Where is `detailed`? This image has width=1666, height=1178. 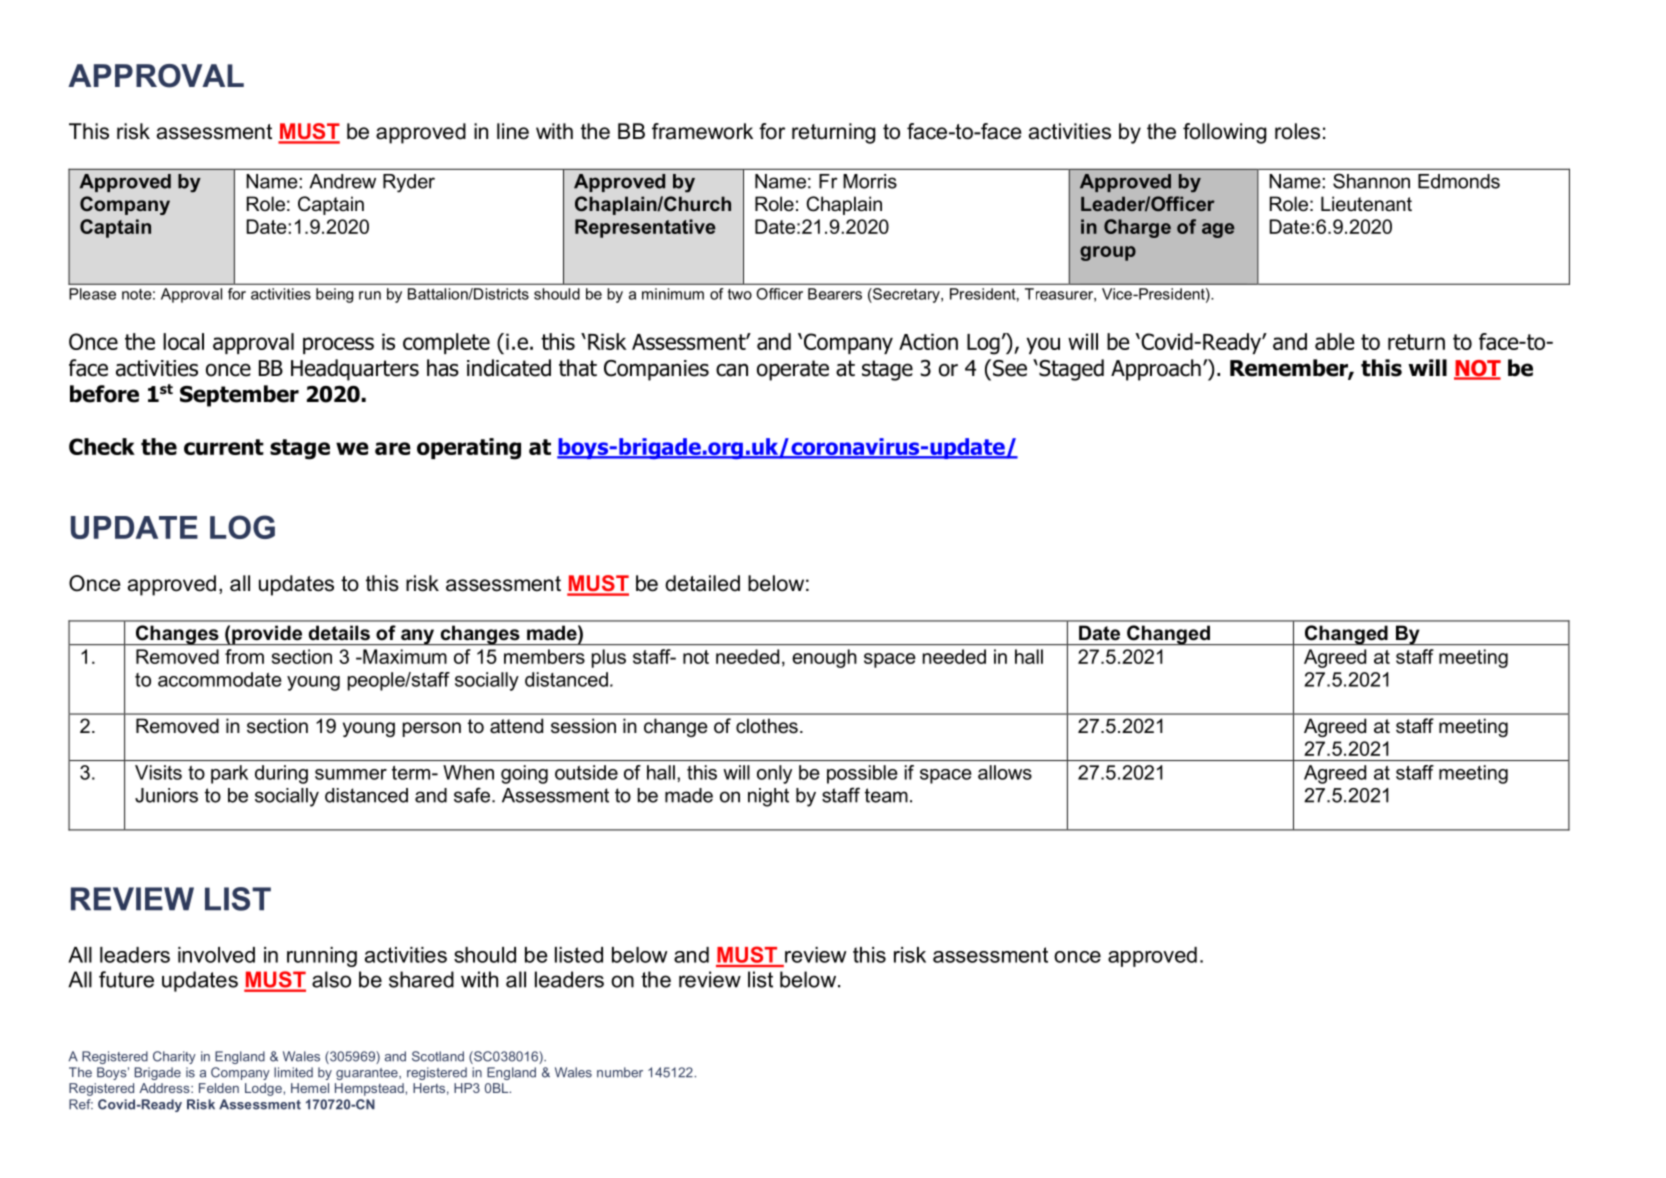 detailed is located at coordinates (702, 583).
